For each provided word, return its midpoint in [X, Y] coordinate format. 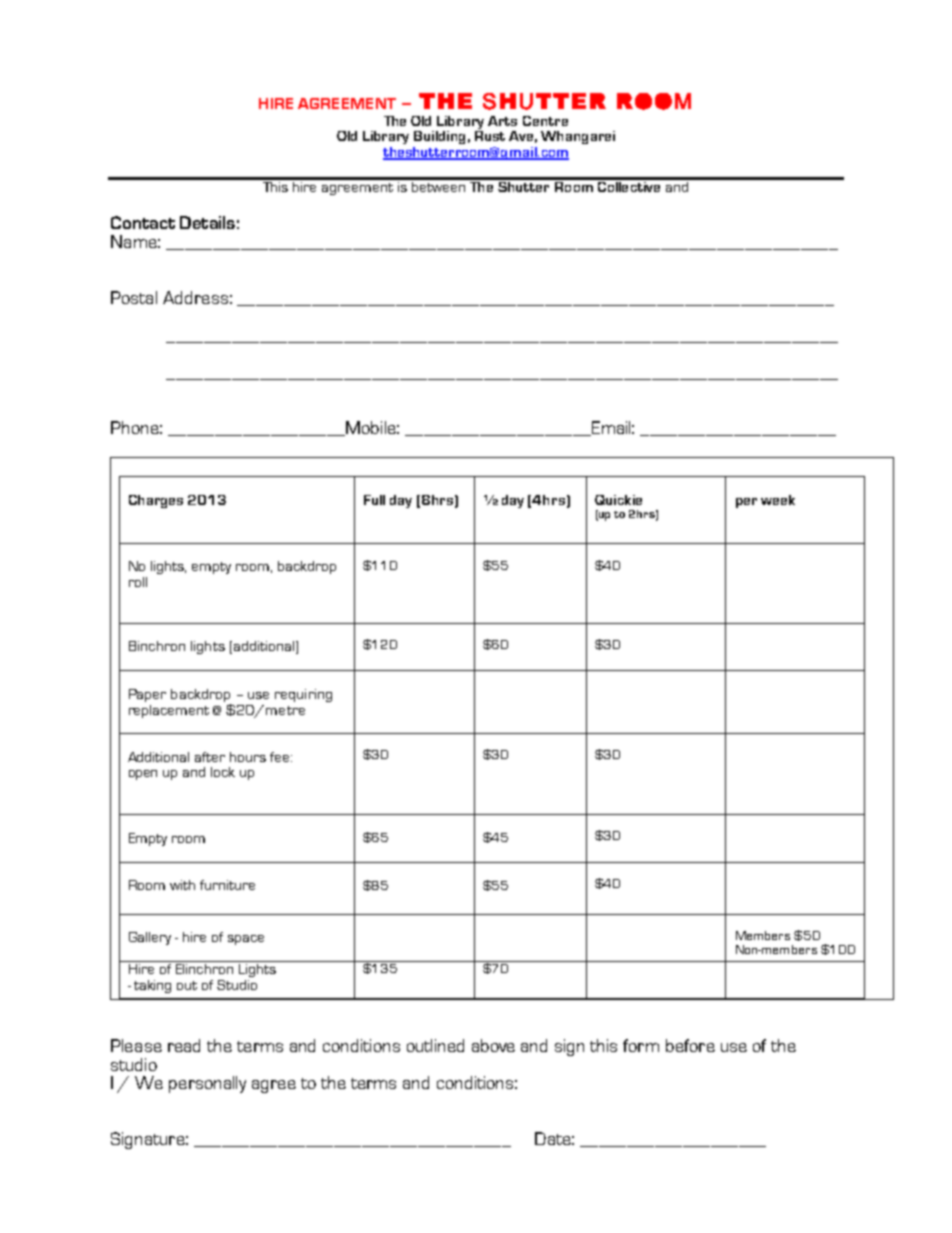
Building [439, 137]
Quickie [618, 500]
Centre [545, 121]
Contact [143, 222]
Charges [156, 501]
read [184, 1045]
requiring [303, 695]
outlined [435, 1045]
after [210, 757]
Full [374, 500]
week [778, 500]
